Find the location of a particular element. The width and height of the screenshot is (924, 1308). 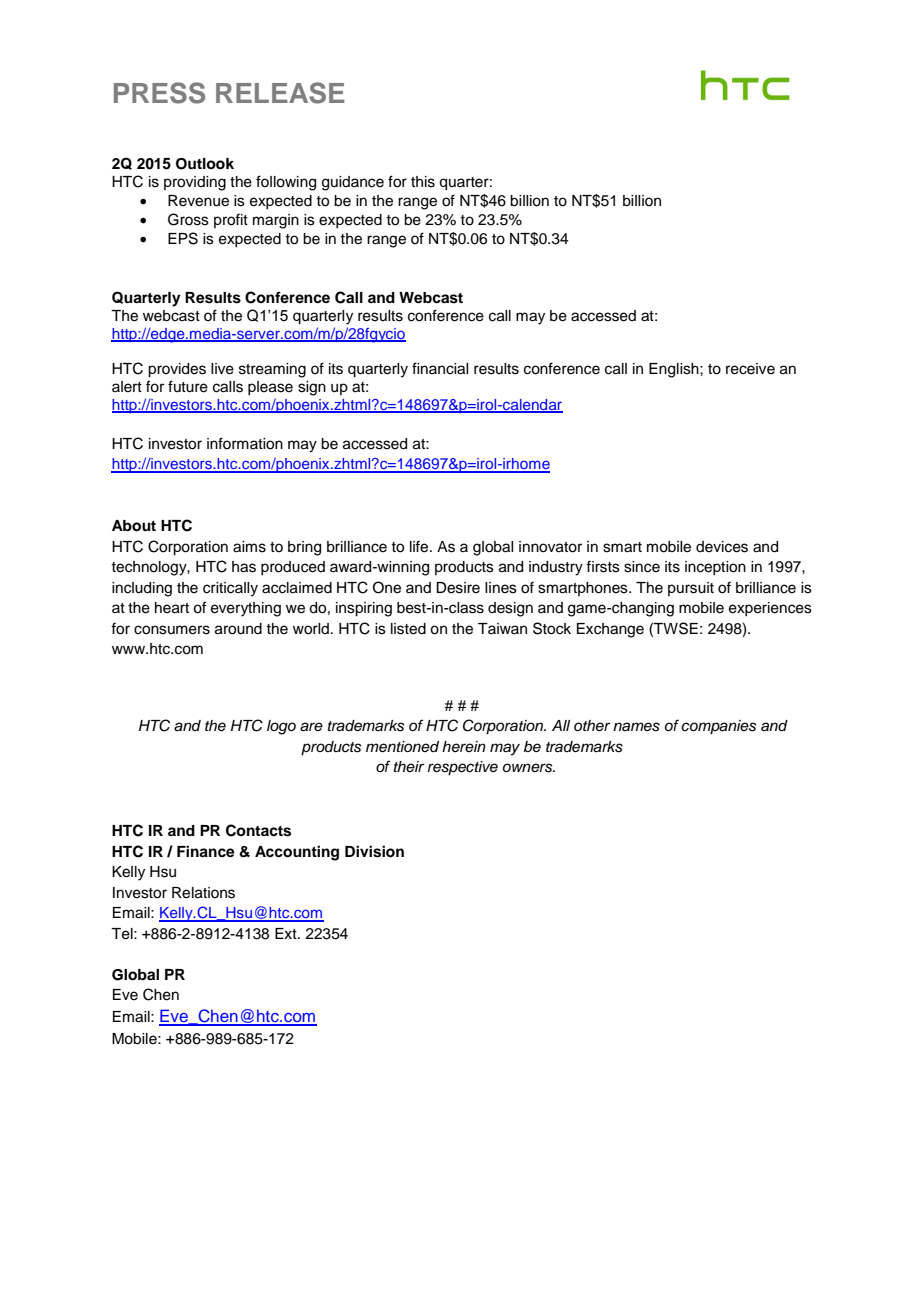

Division is located at coordinates (374, 851).
